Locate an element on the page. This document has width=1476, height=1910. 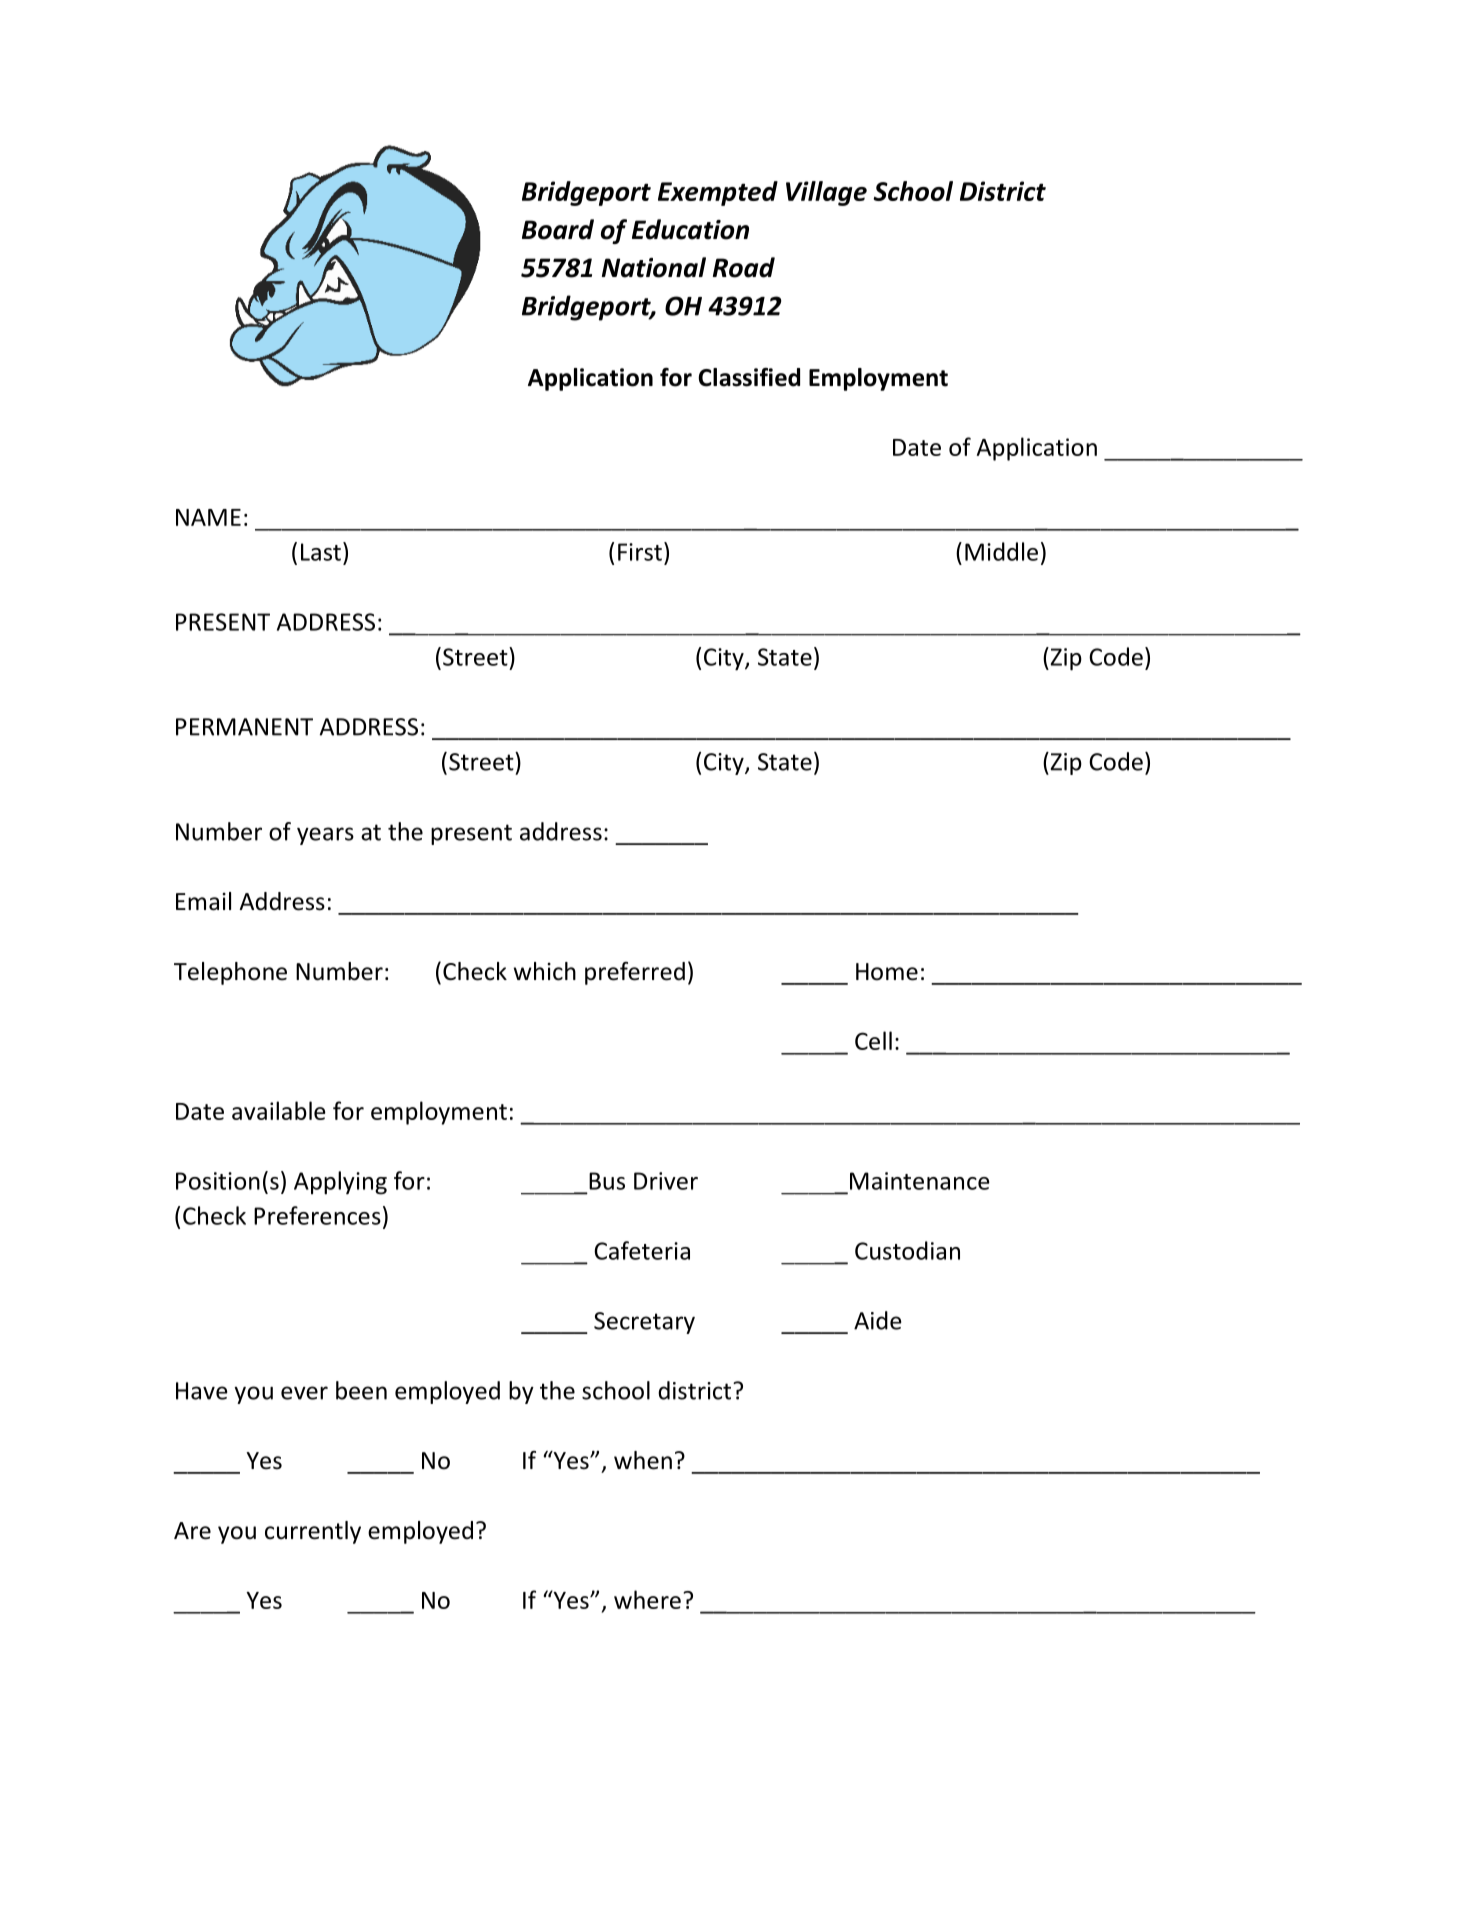
Preferences is located at coordinates (317, 1215).
